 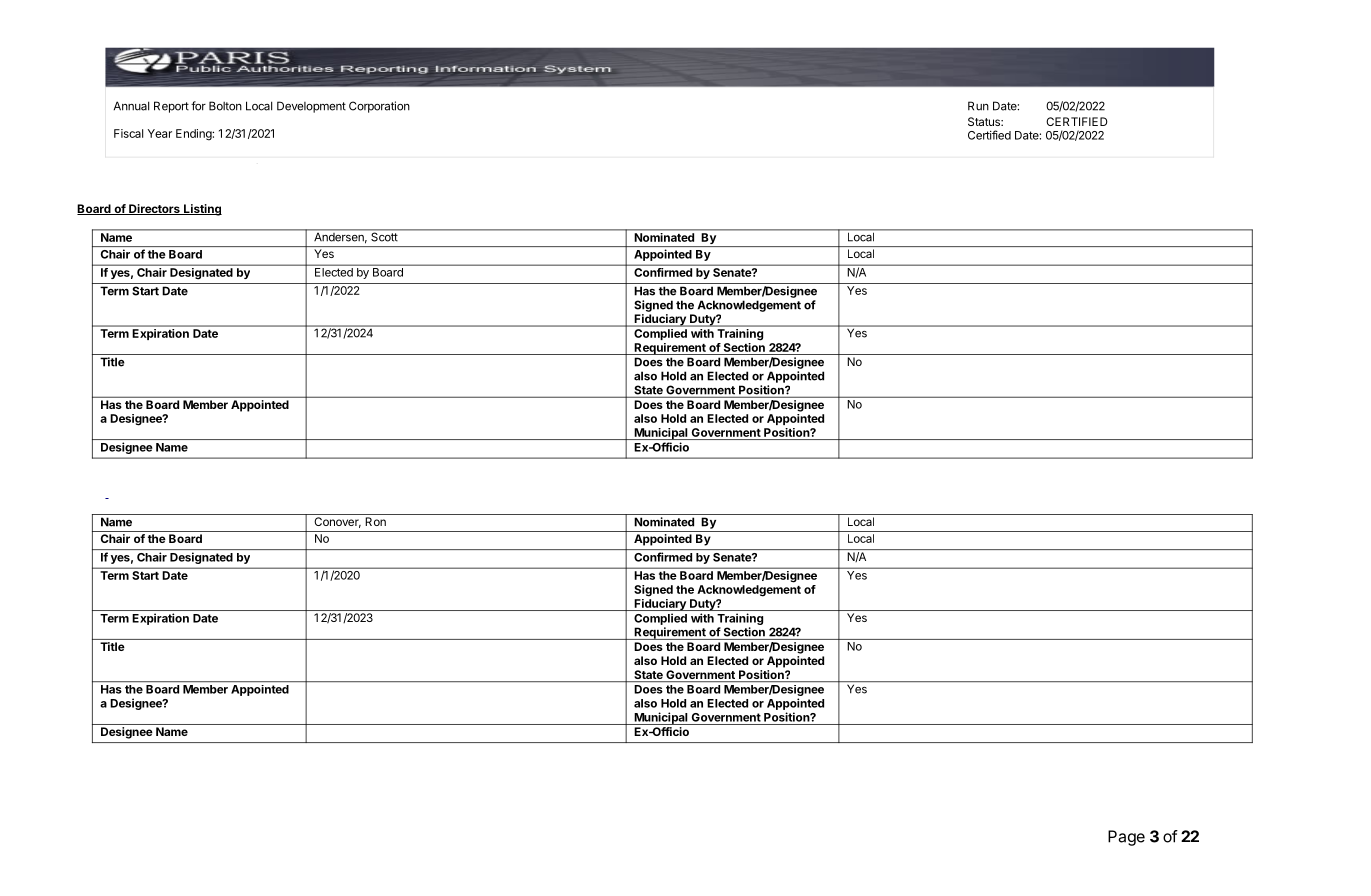 What do you see at coordinates (1126, 838) in the screenshot?
I see `Page` at bounding box center [1126, 838].
